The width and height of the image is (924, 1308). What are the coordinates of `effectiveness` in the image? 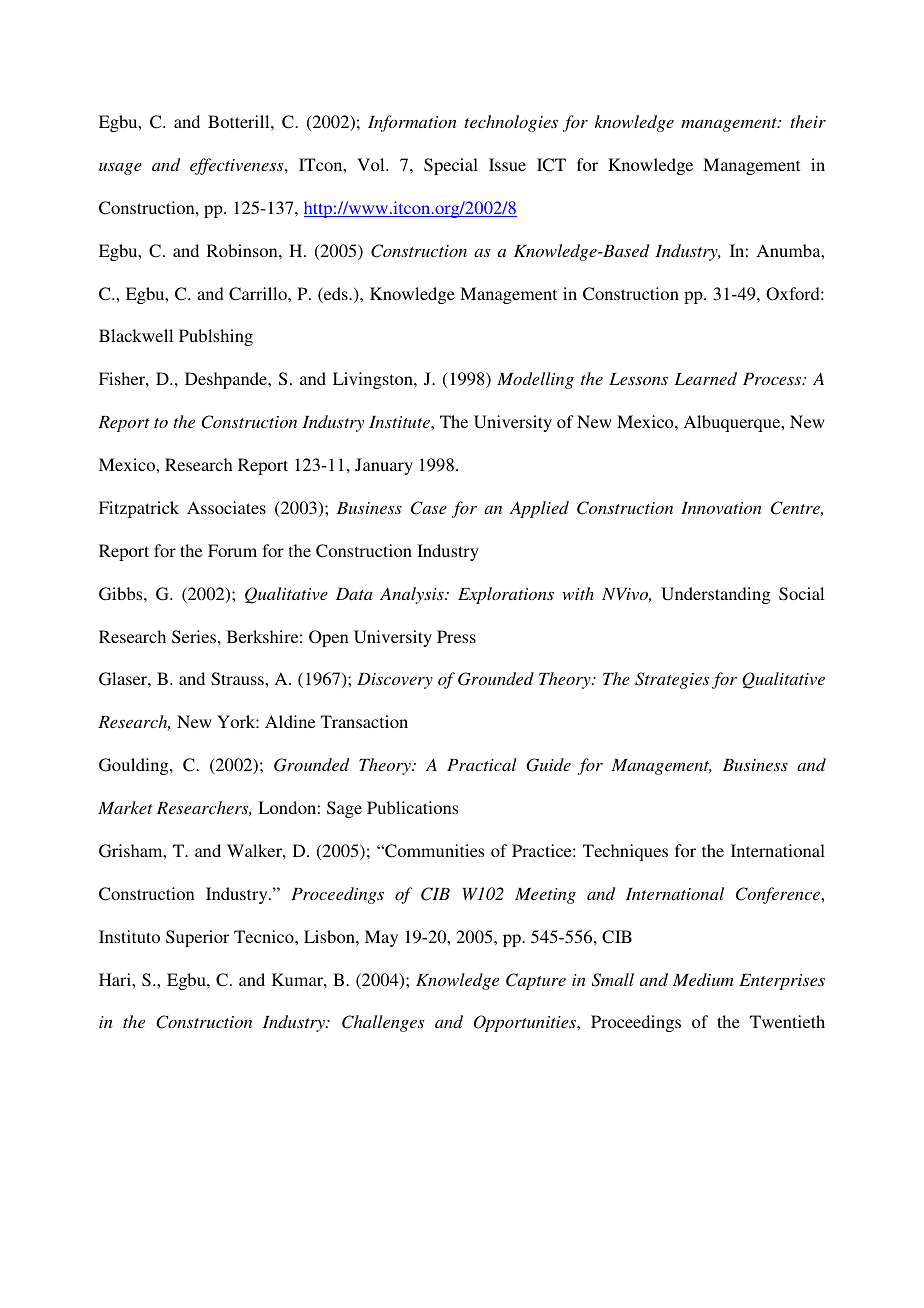 It's located at (238, 166).
